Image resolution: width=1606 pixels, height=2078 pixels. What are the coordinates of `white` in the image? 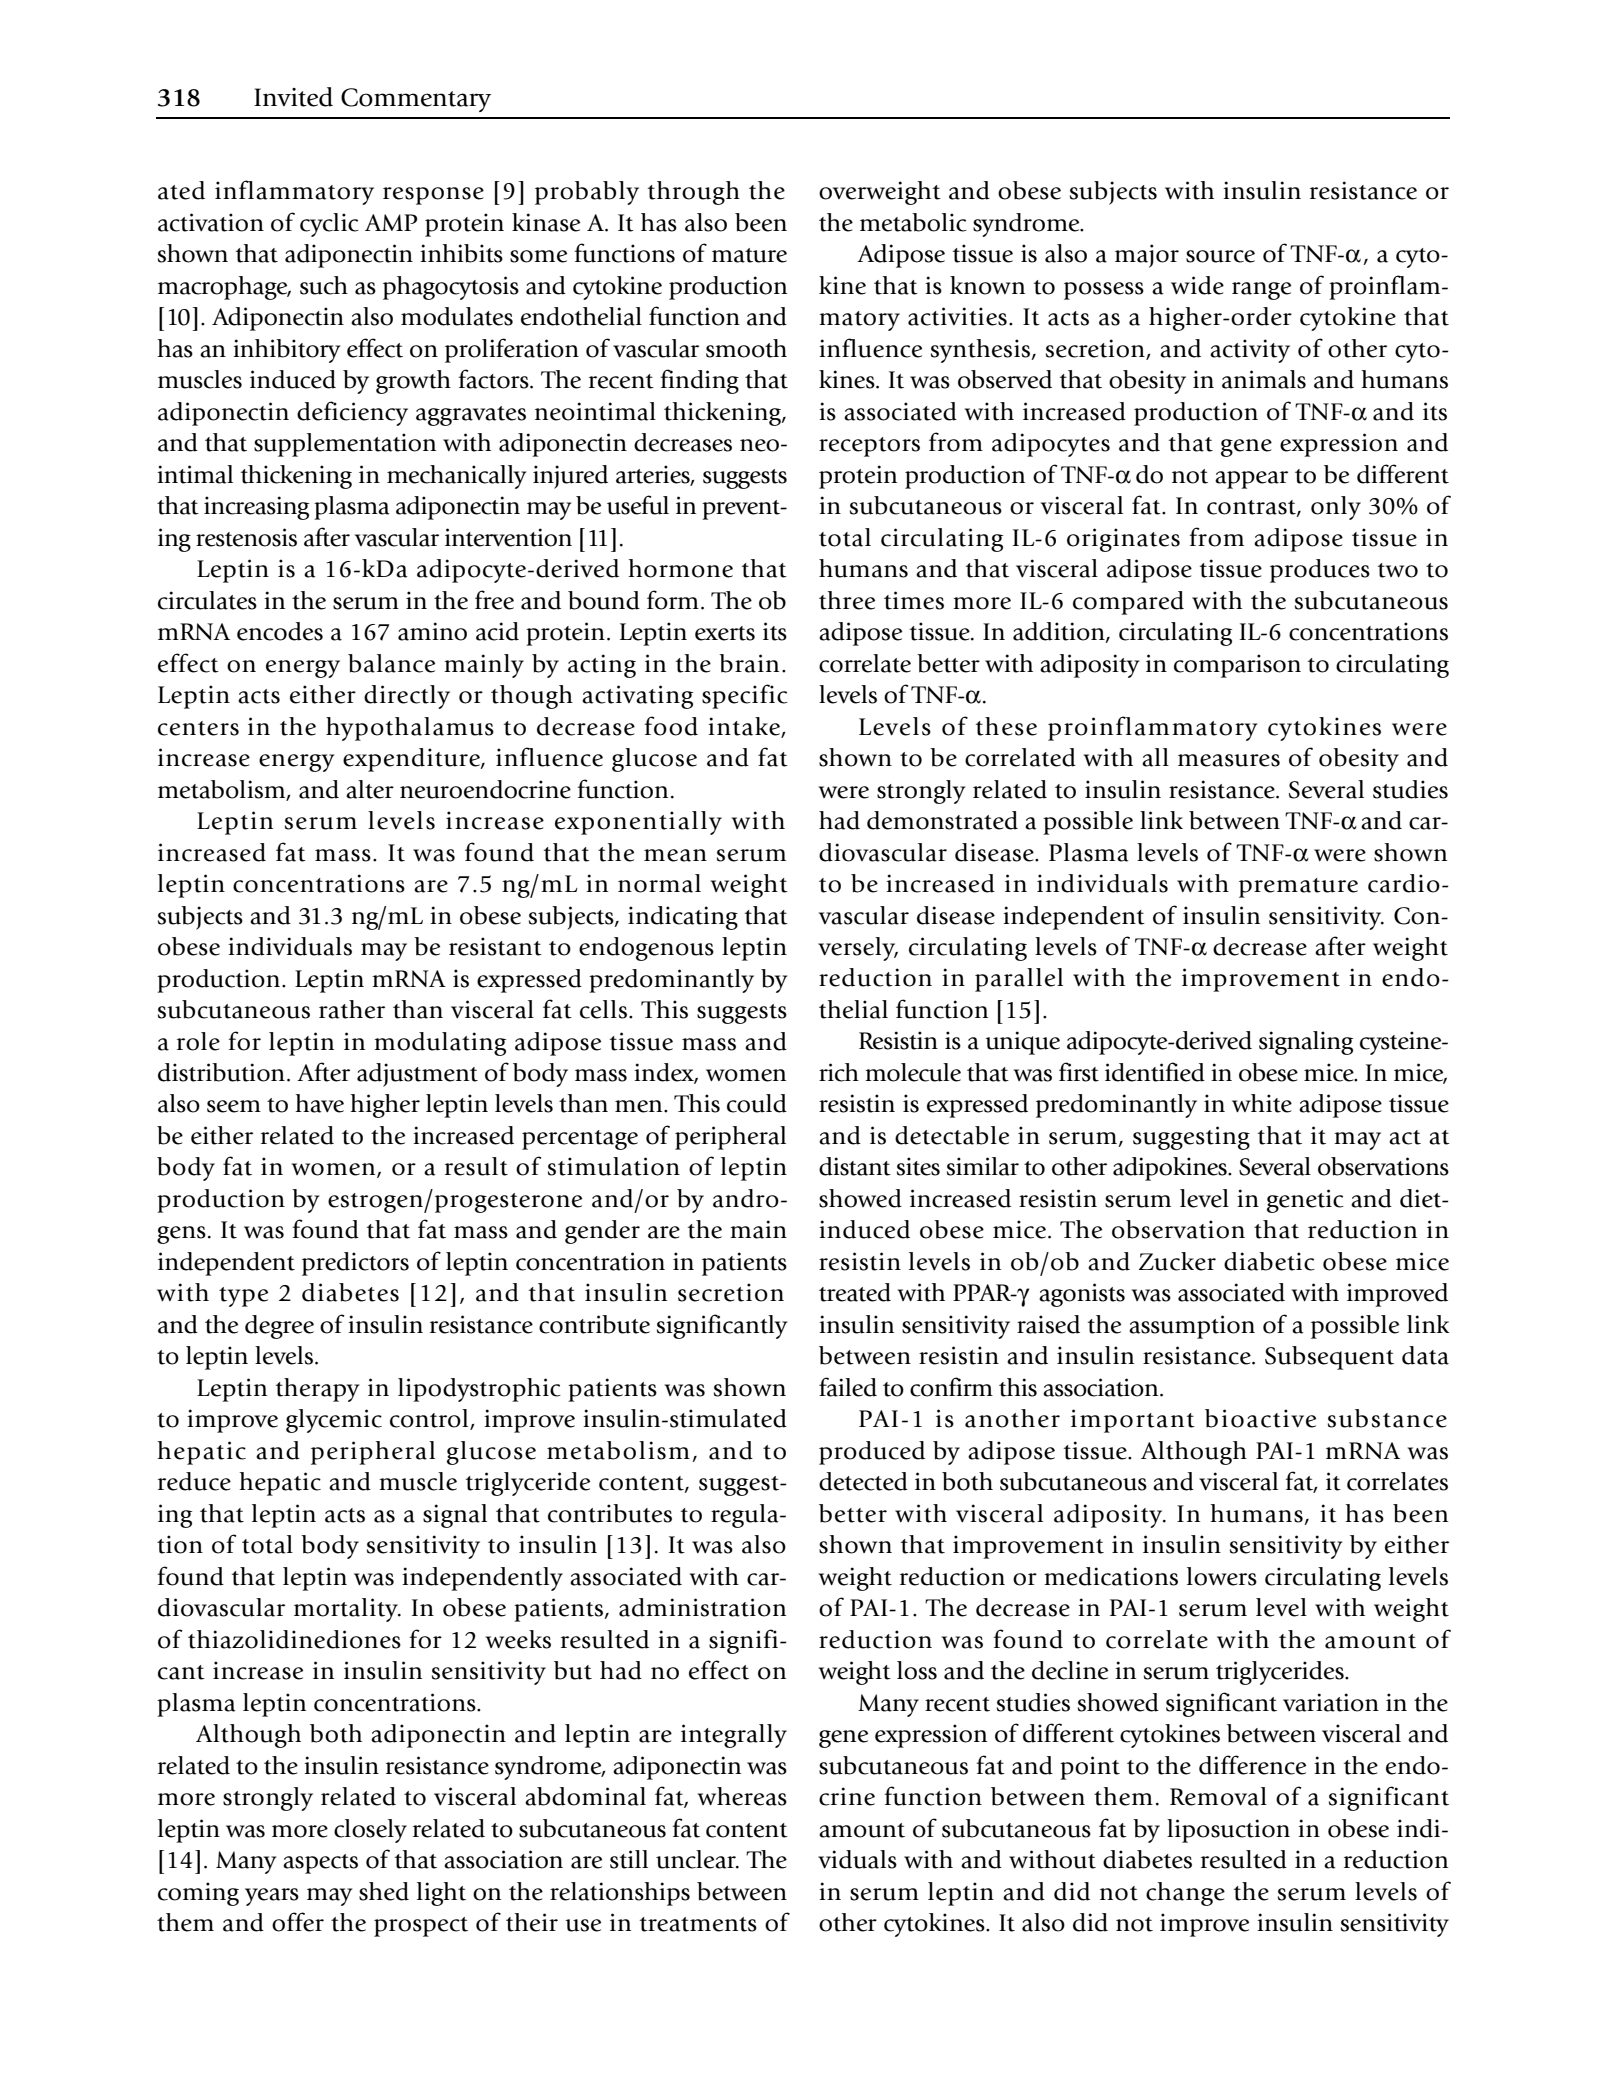 It's located at (1262, 1103).
